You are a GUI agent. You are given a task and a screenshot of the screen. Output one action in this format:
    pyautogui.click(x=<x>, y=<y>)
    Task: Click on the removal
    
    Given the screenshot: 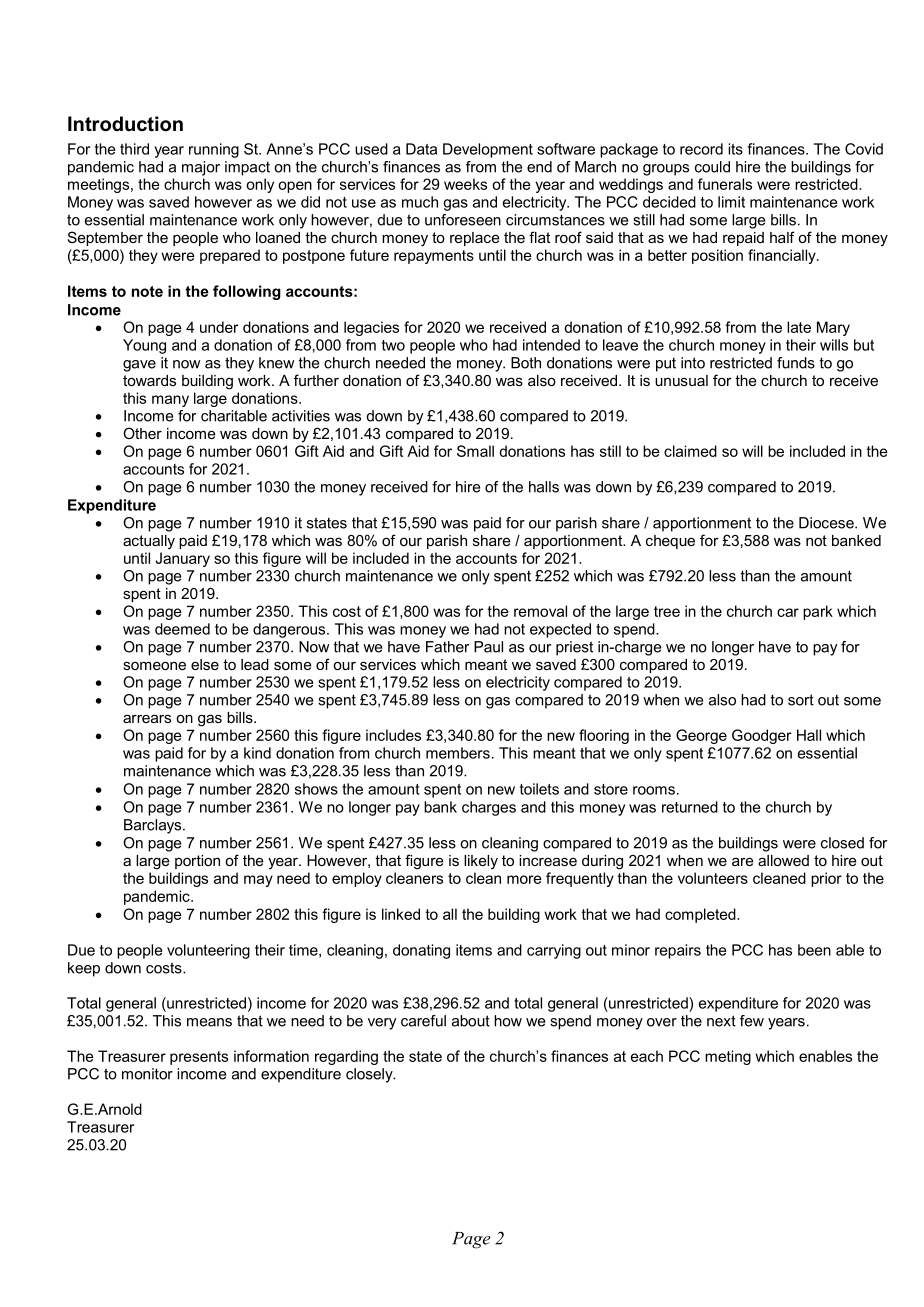 What is the action you would take?
    pyautogui.click(x=540, y=611)
